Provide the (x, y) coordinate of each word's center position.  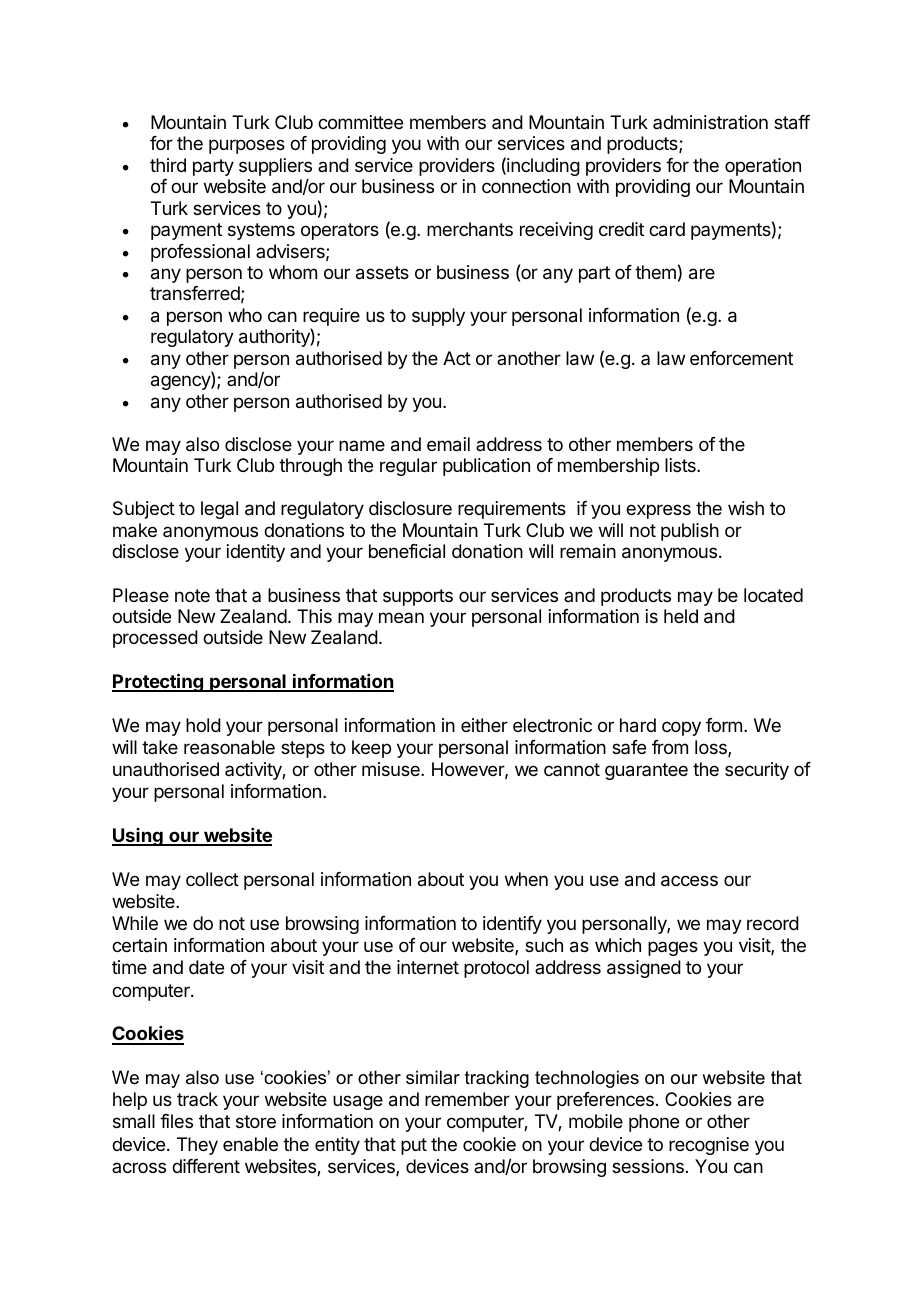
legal (219, 510)
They (197, 1146)
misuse (392, 769)
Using (138, 837)
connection (526, 186)
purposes (247, 146)
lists (681, 465)
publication (486, 467)
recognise (709, 1146)
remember (467, 1099)
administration (710, 122)
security (757, 771)
